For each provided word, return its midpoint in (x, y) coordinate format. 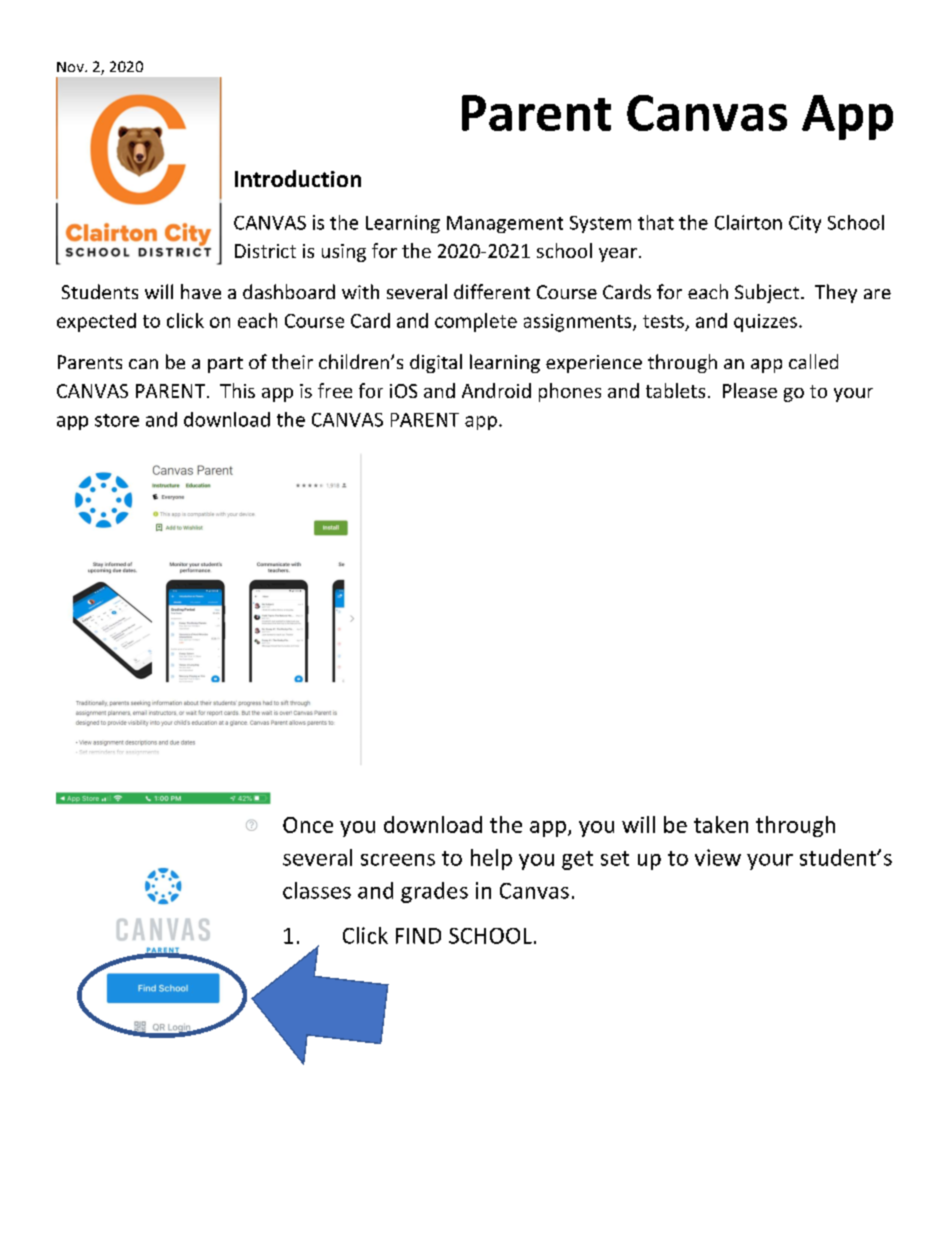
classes (317, 890)
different (492, 291)
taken (721, 824)
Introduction (298, 178)
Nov (71, 67)
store (117, 420)
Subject (768, 293)
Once (308, 825)
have (201, 291)
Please (750, 390)
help (491, 859)
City (805, 224)
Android (496, 390)
